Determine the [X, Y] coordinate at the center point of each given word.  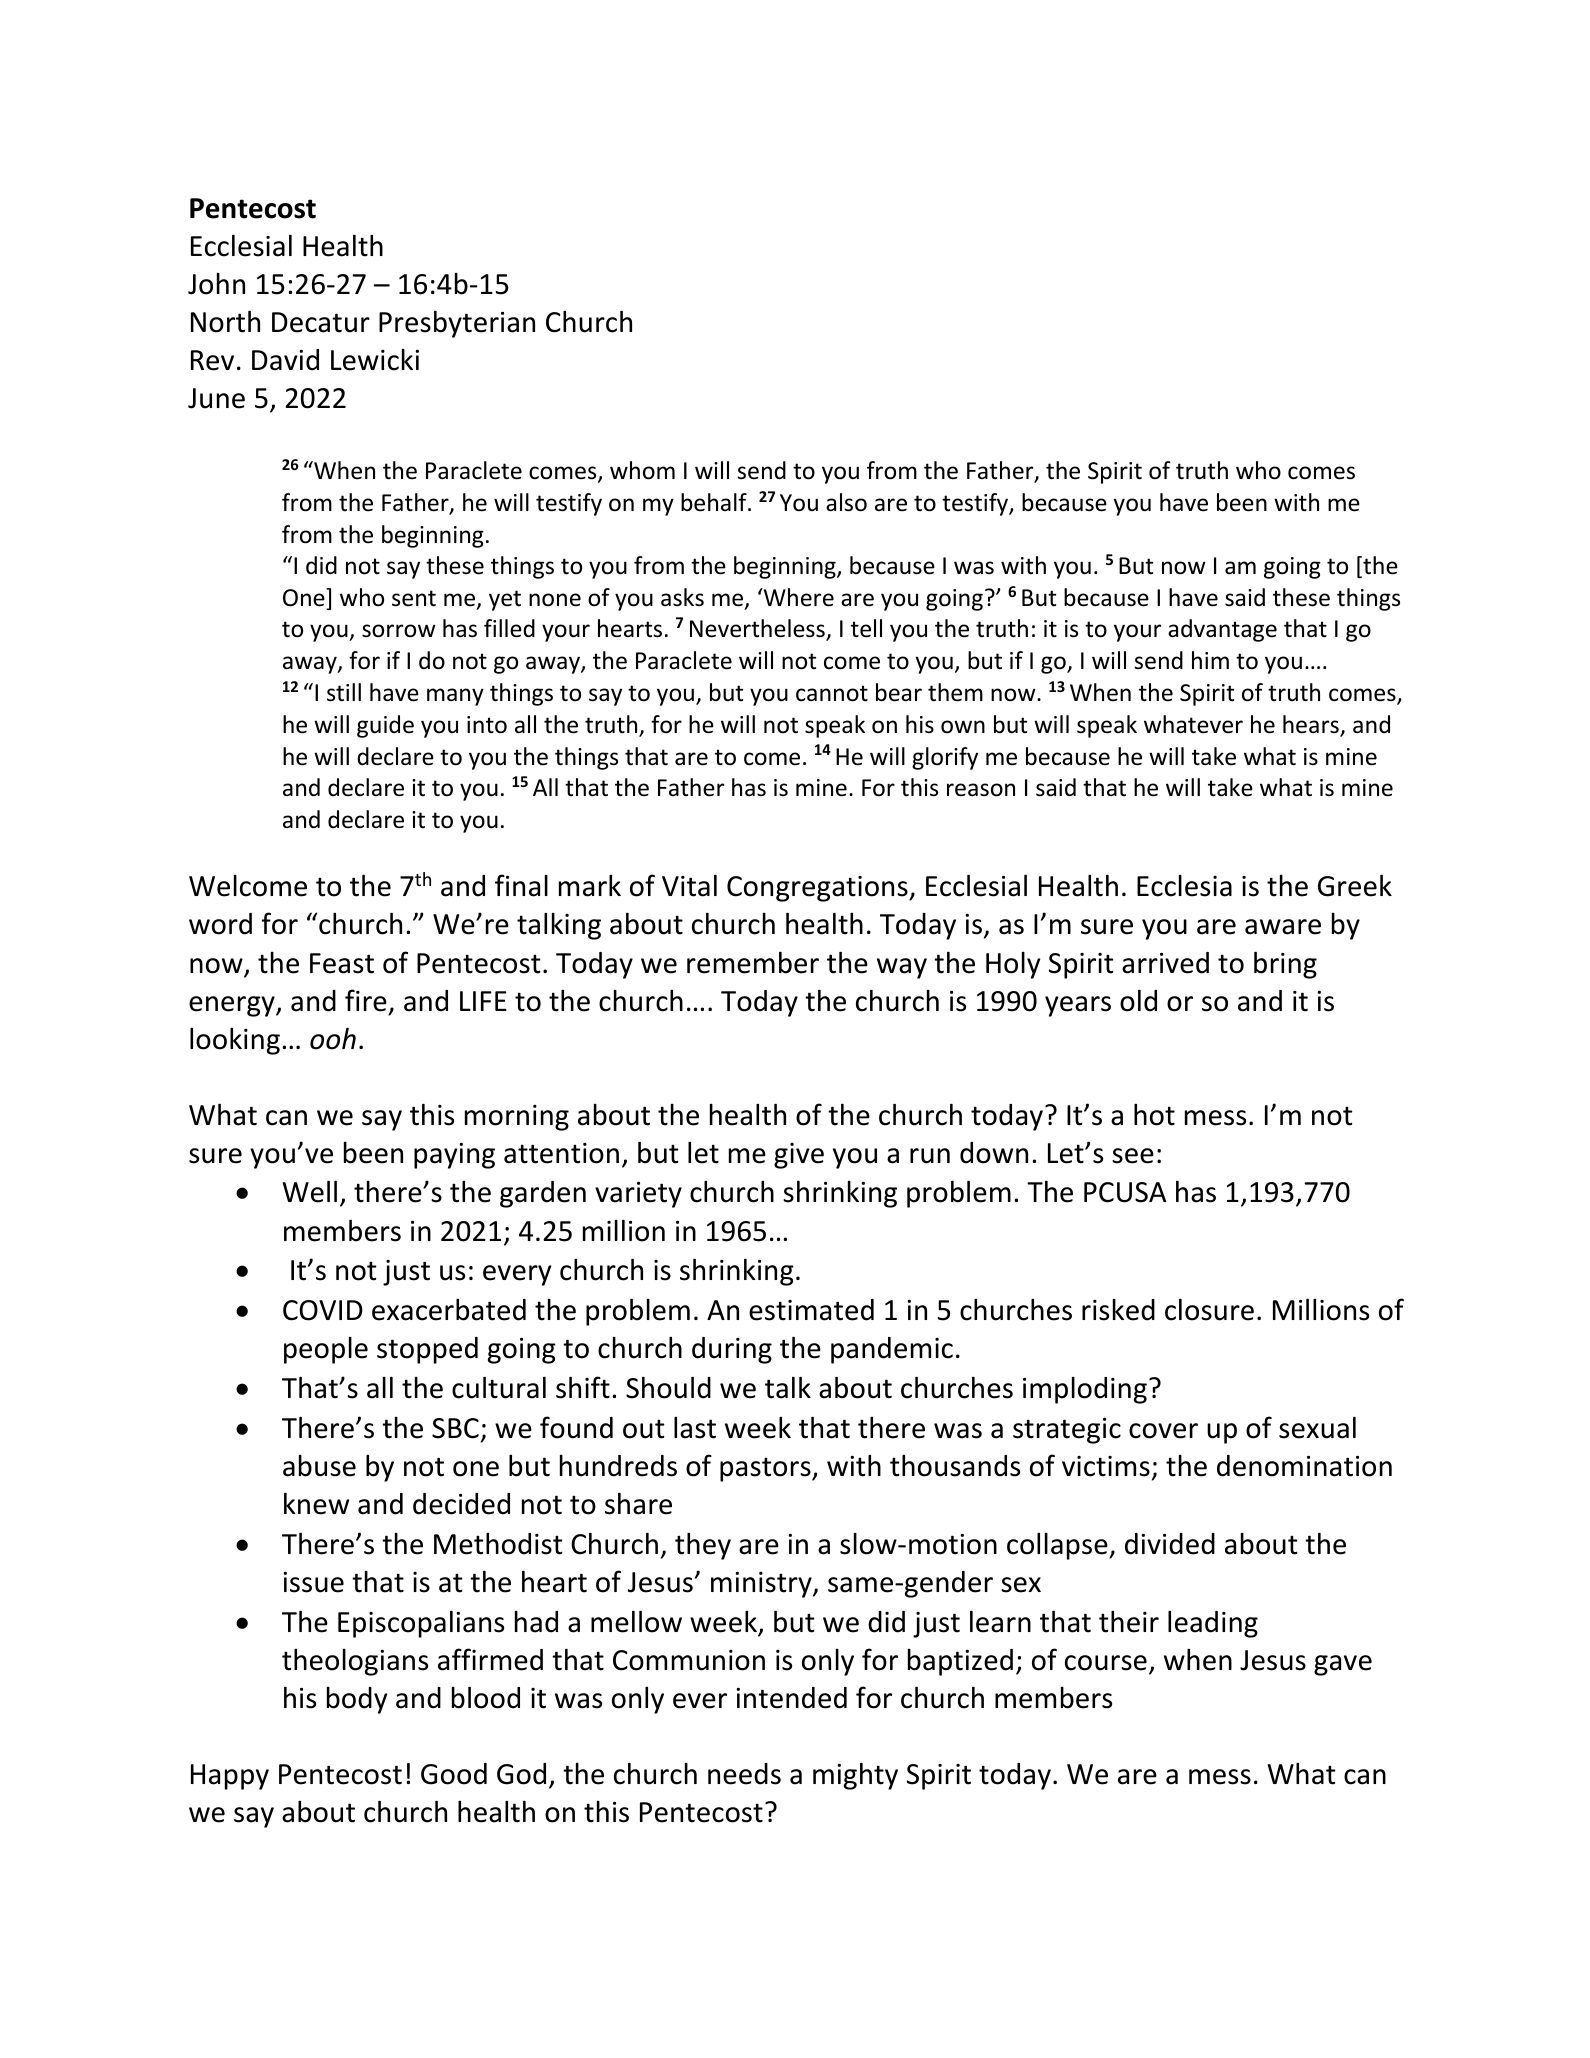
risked [1118, 1310]
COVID [323, 1310]
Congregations [818, 889]
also [846, 502]
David [285, 360]
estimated [811, 1310]
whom [642, 470]
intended [792, 1698]
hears [1312, 725]
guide [385, 726]
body [357, 1700]
